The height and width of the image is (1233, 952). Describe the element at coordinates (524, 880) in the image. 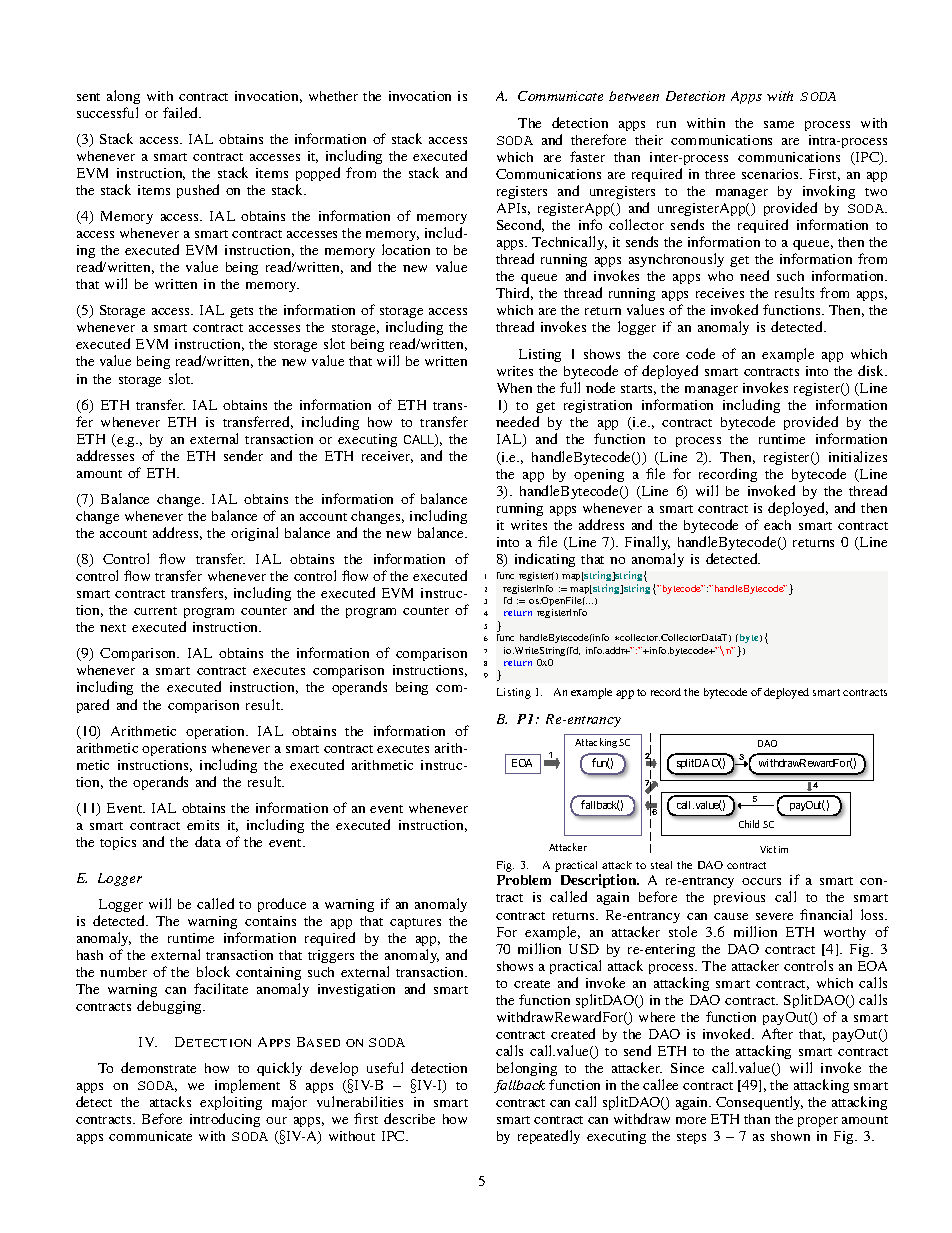

I see `Problem` at that location.
